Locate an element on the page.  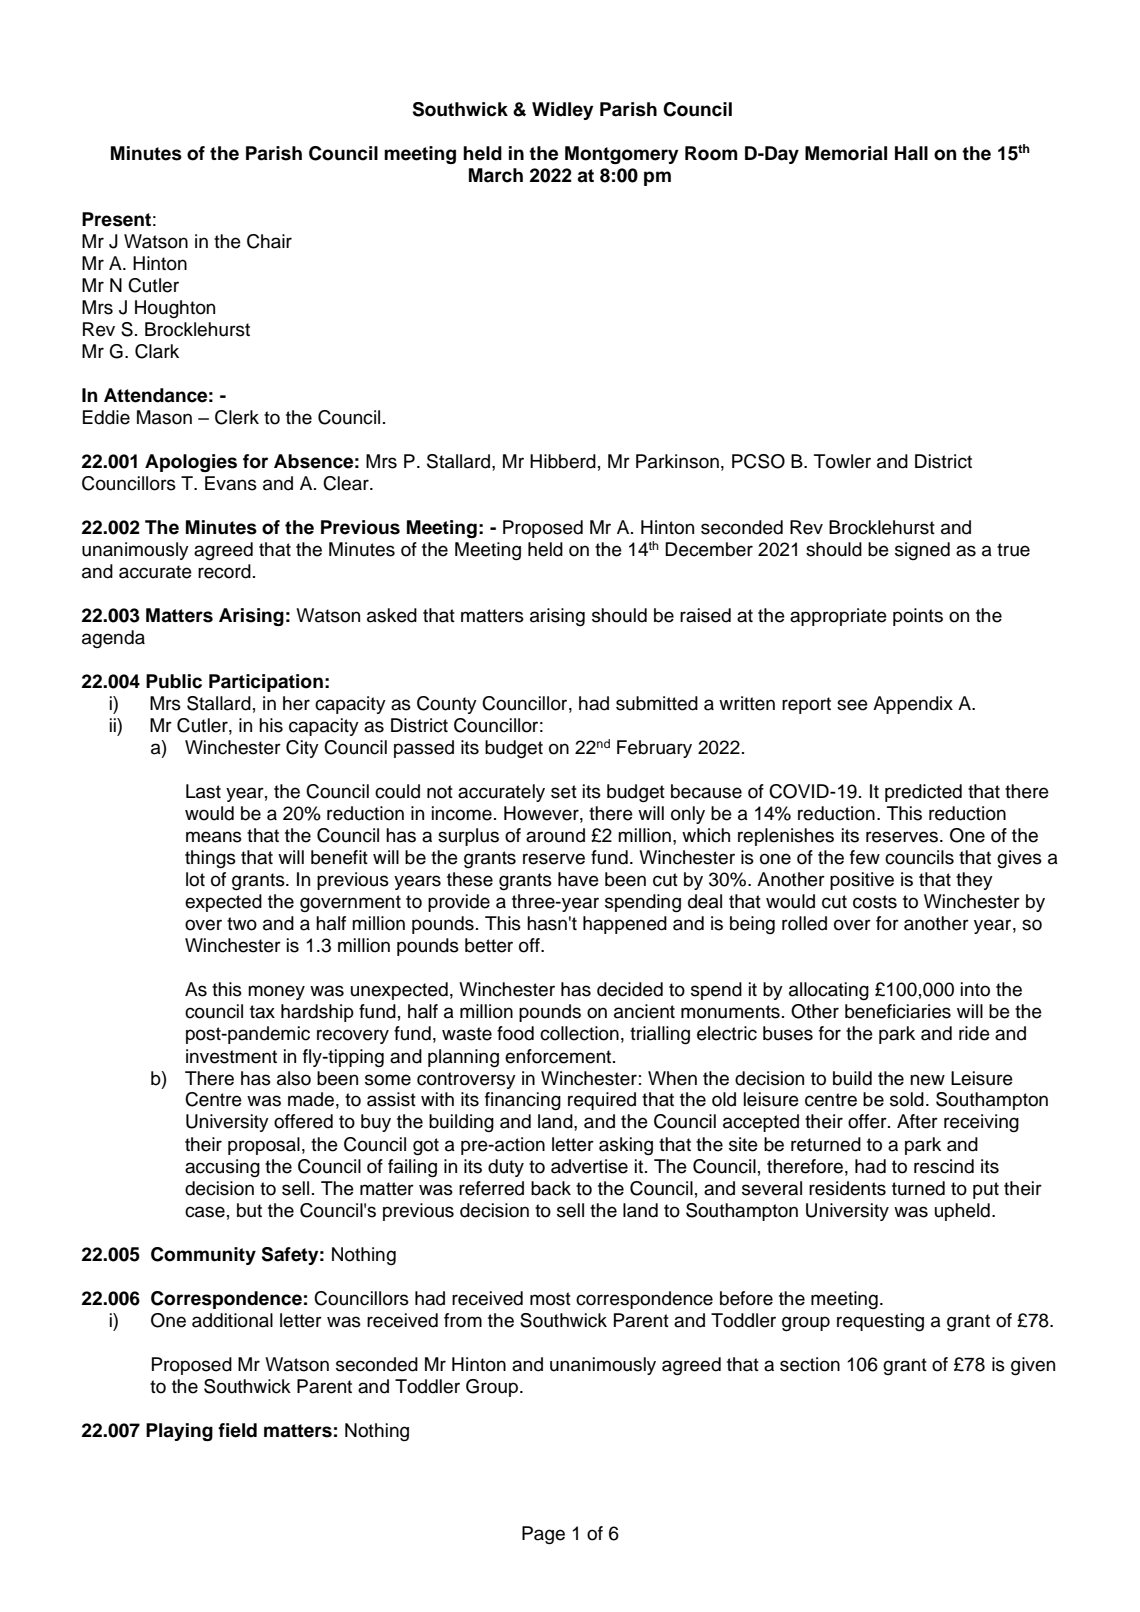
Chair is located at coordinates (269, 241).
